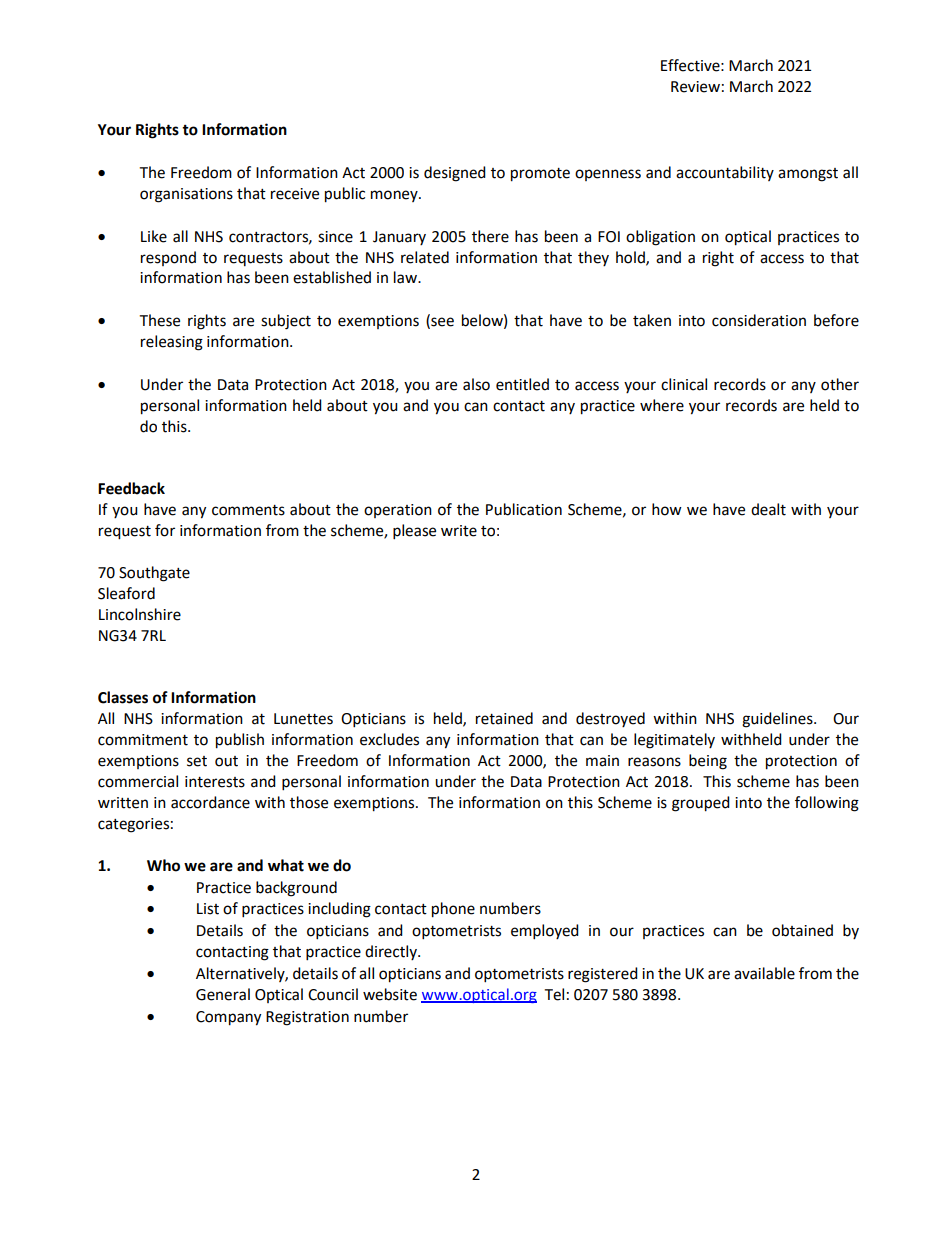 The width and height of the image is (952, 1233). I want to click on organisations, so click(186, 195).
